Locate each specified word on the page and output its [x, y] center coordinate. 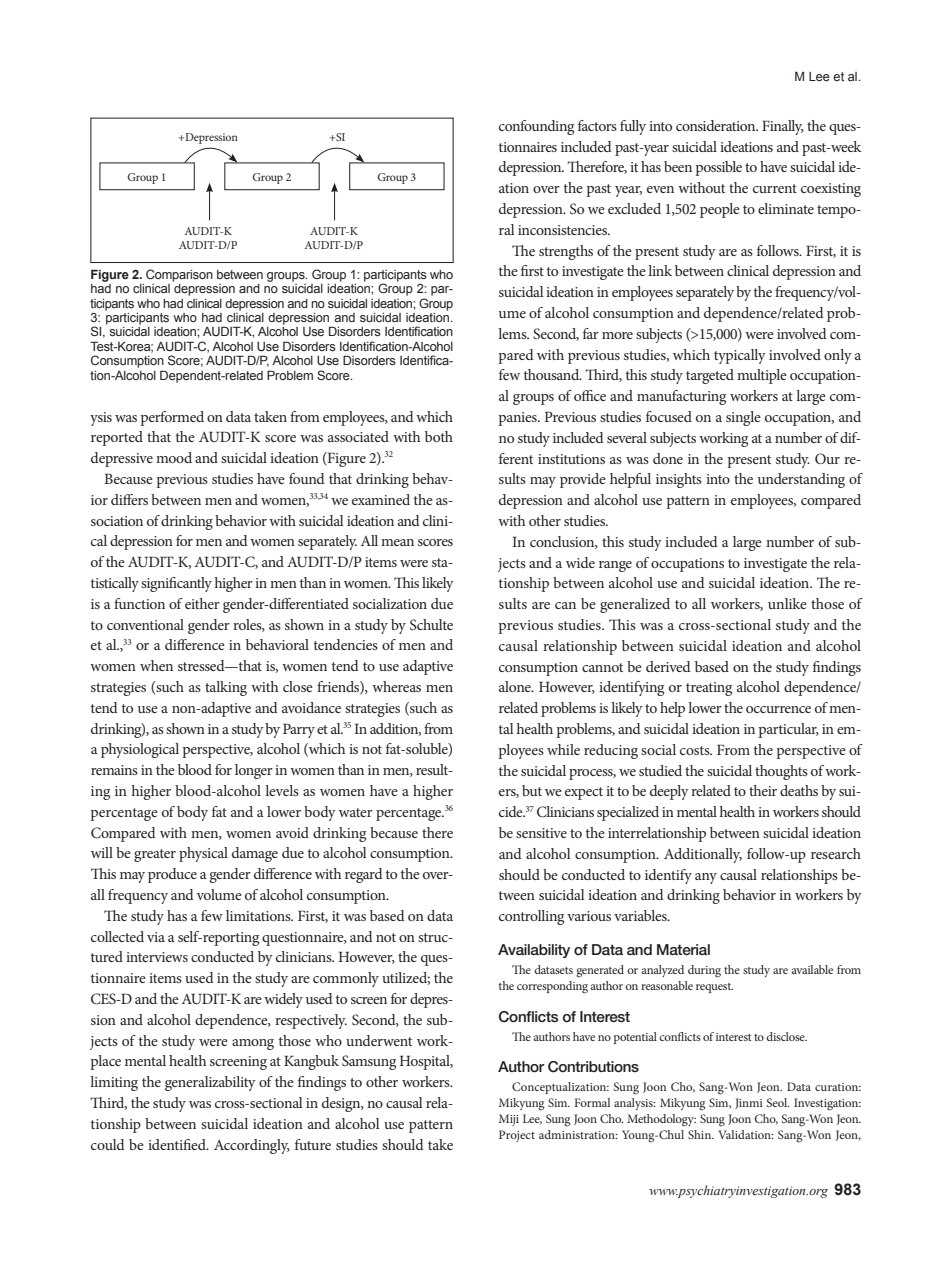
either [202, 603]
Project [517, 1136]
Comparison [179, 275]
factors [597, 125]
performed [172, 418]
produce [172, 875]
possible [718, 168]
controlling [531, 917]
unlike [787, 603]
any [706, 878]
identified [178, 1144]
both [439, 436]
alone [516, 686]
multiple [762, 376]
